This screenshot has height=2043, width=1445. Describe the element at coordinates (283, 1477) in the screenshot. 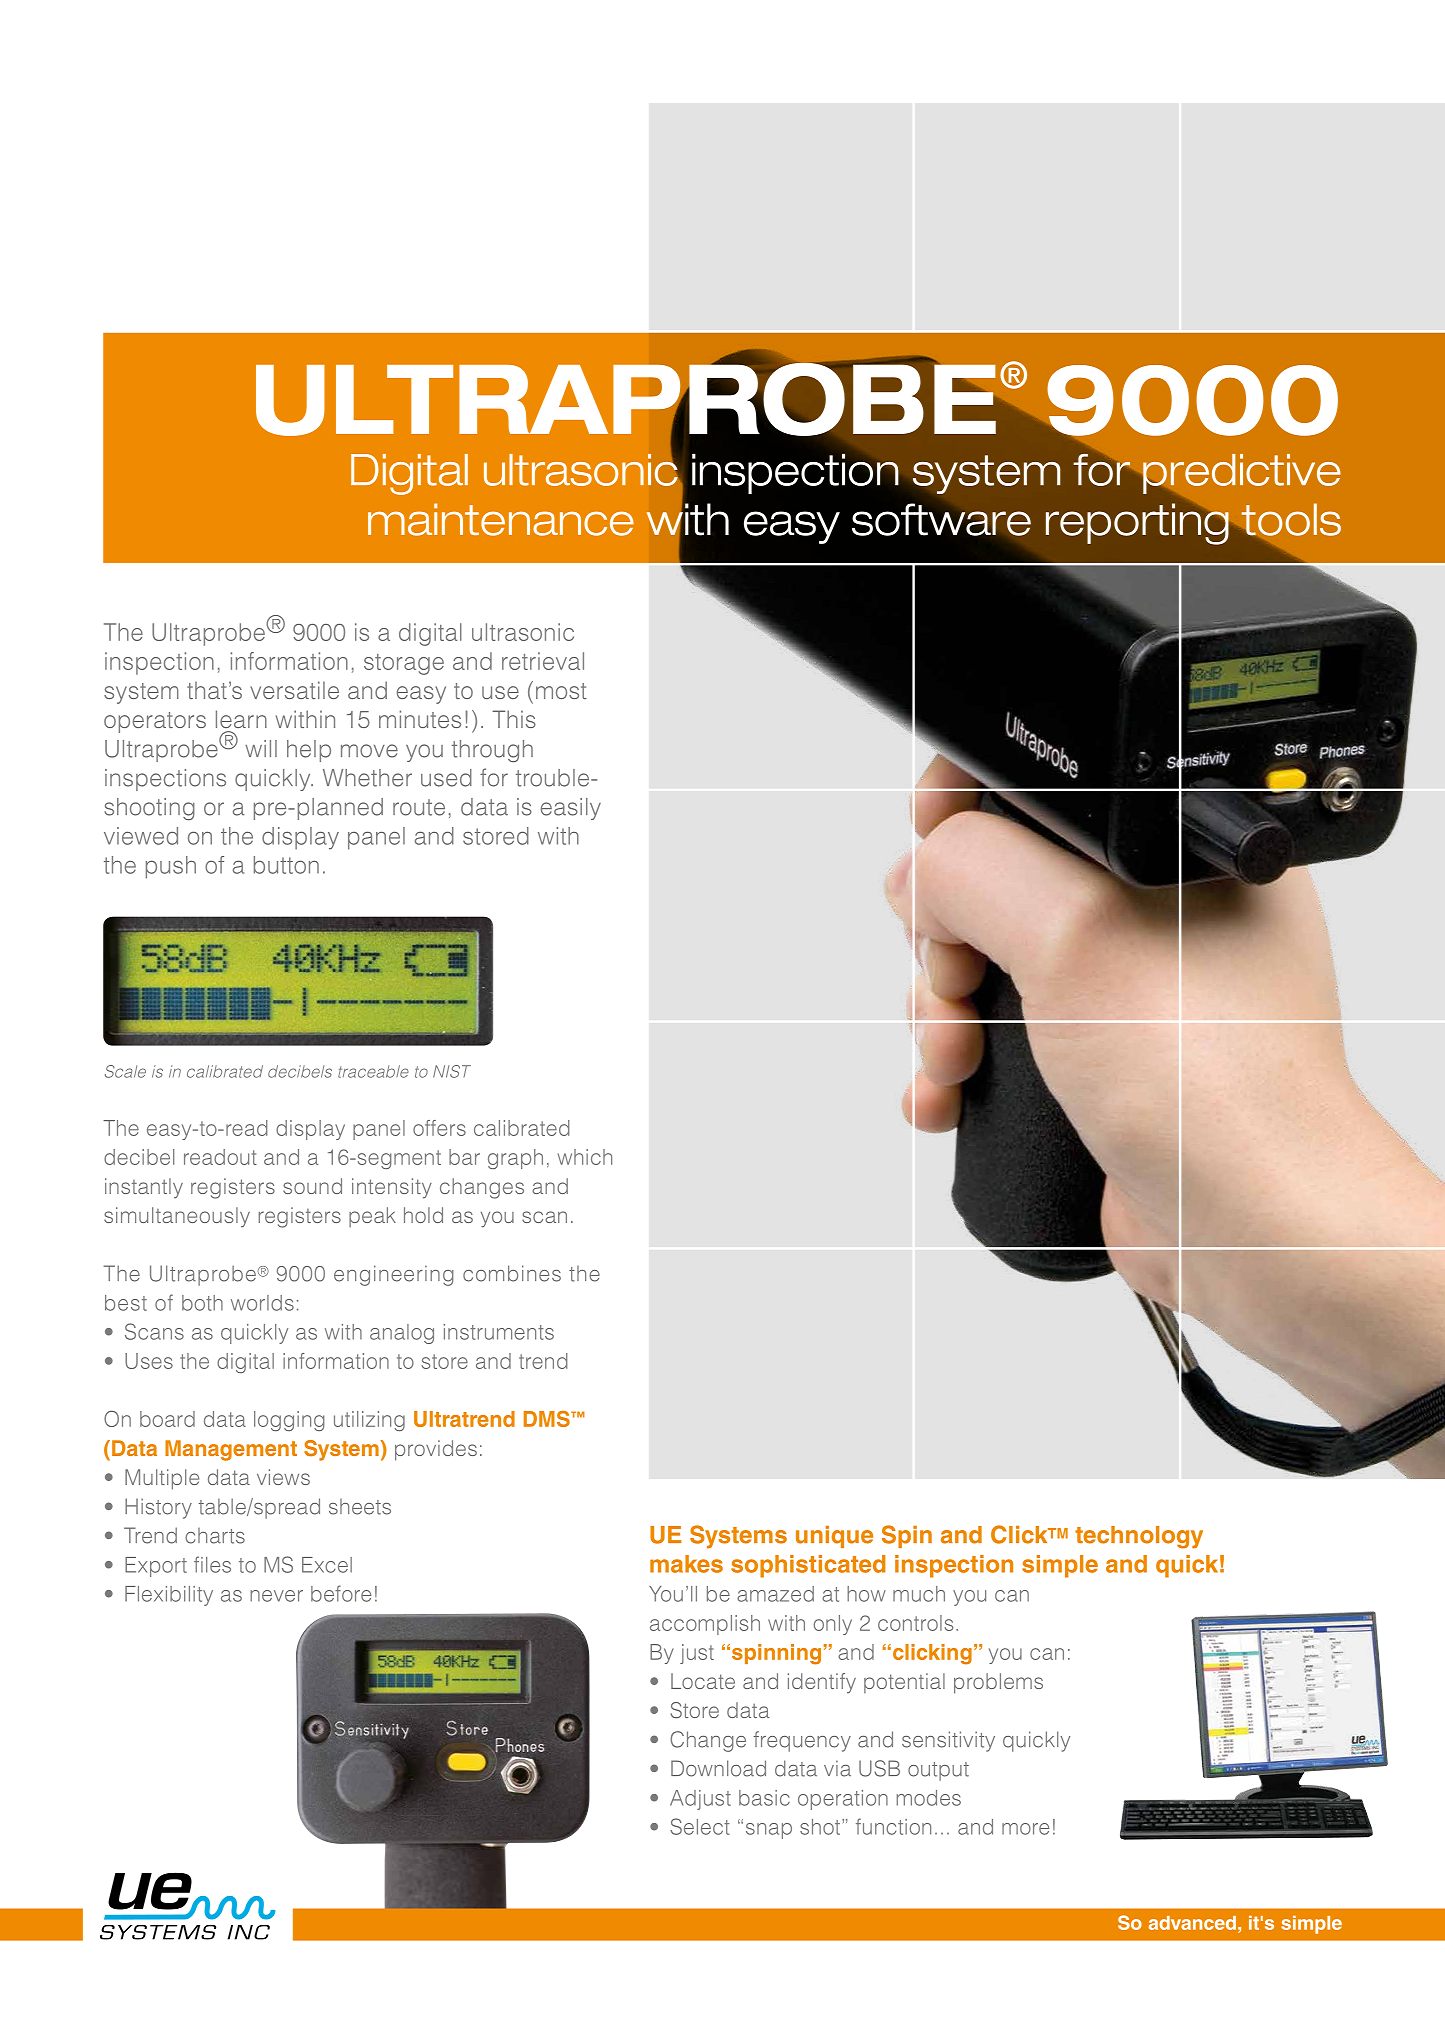

I see `views` at that location.
